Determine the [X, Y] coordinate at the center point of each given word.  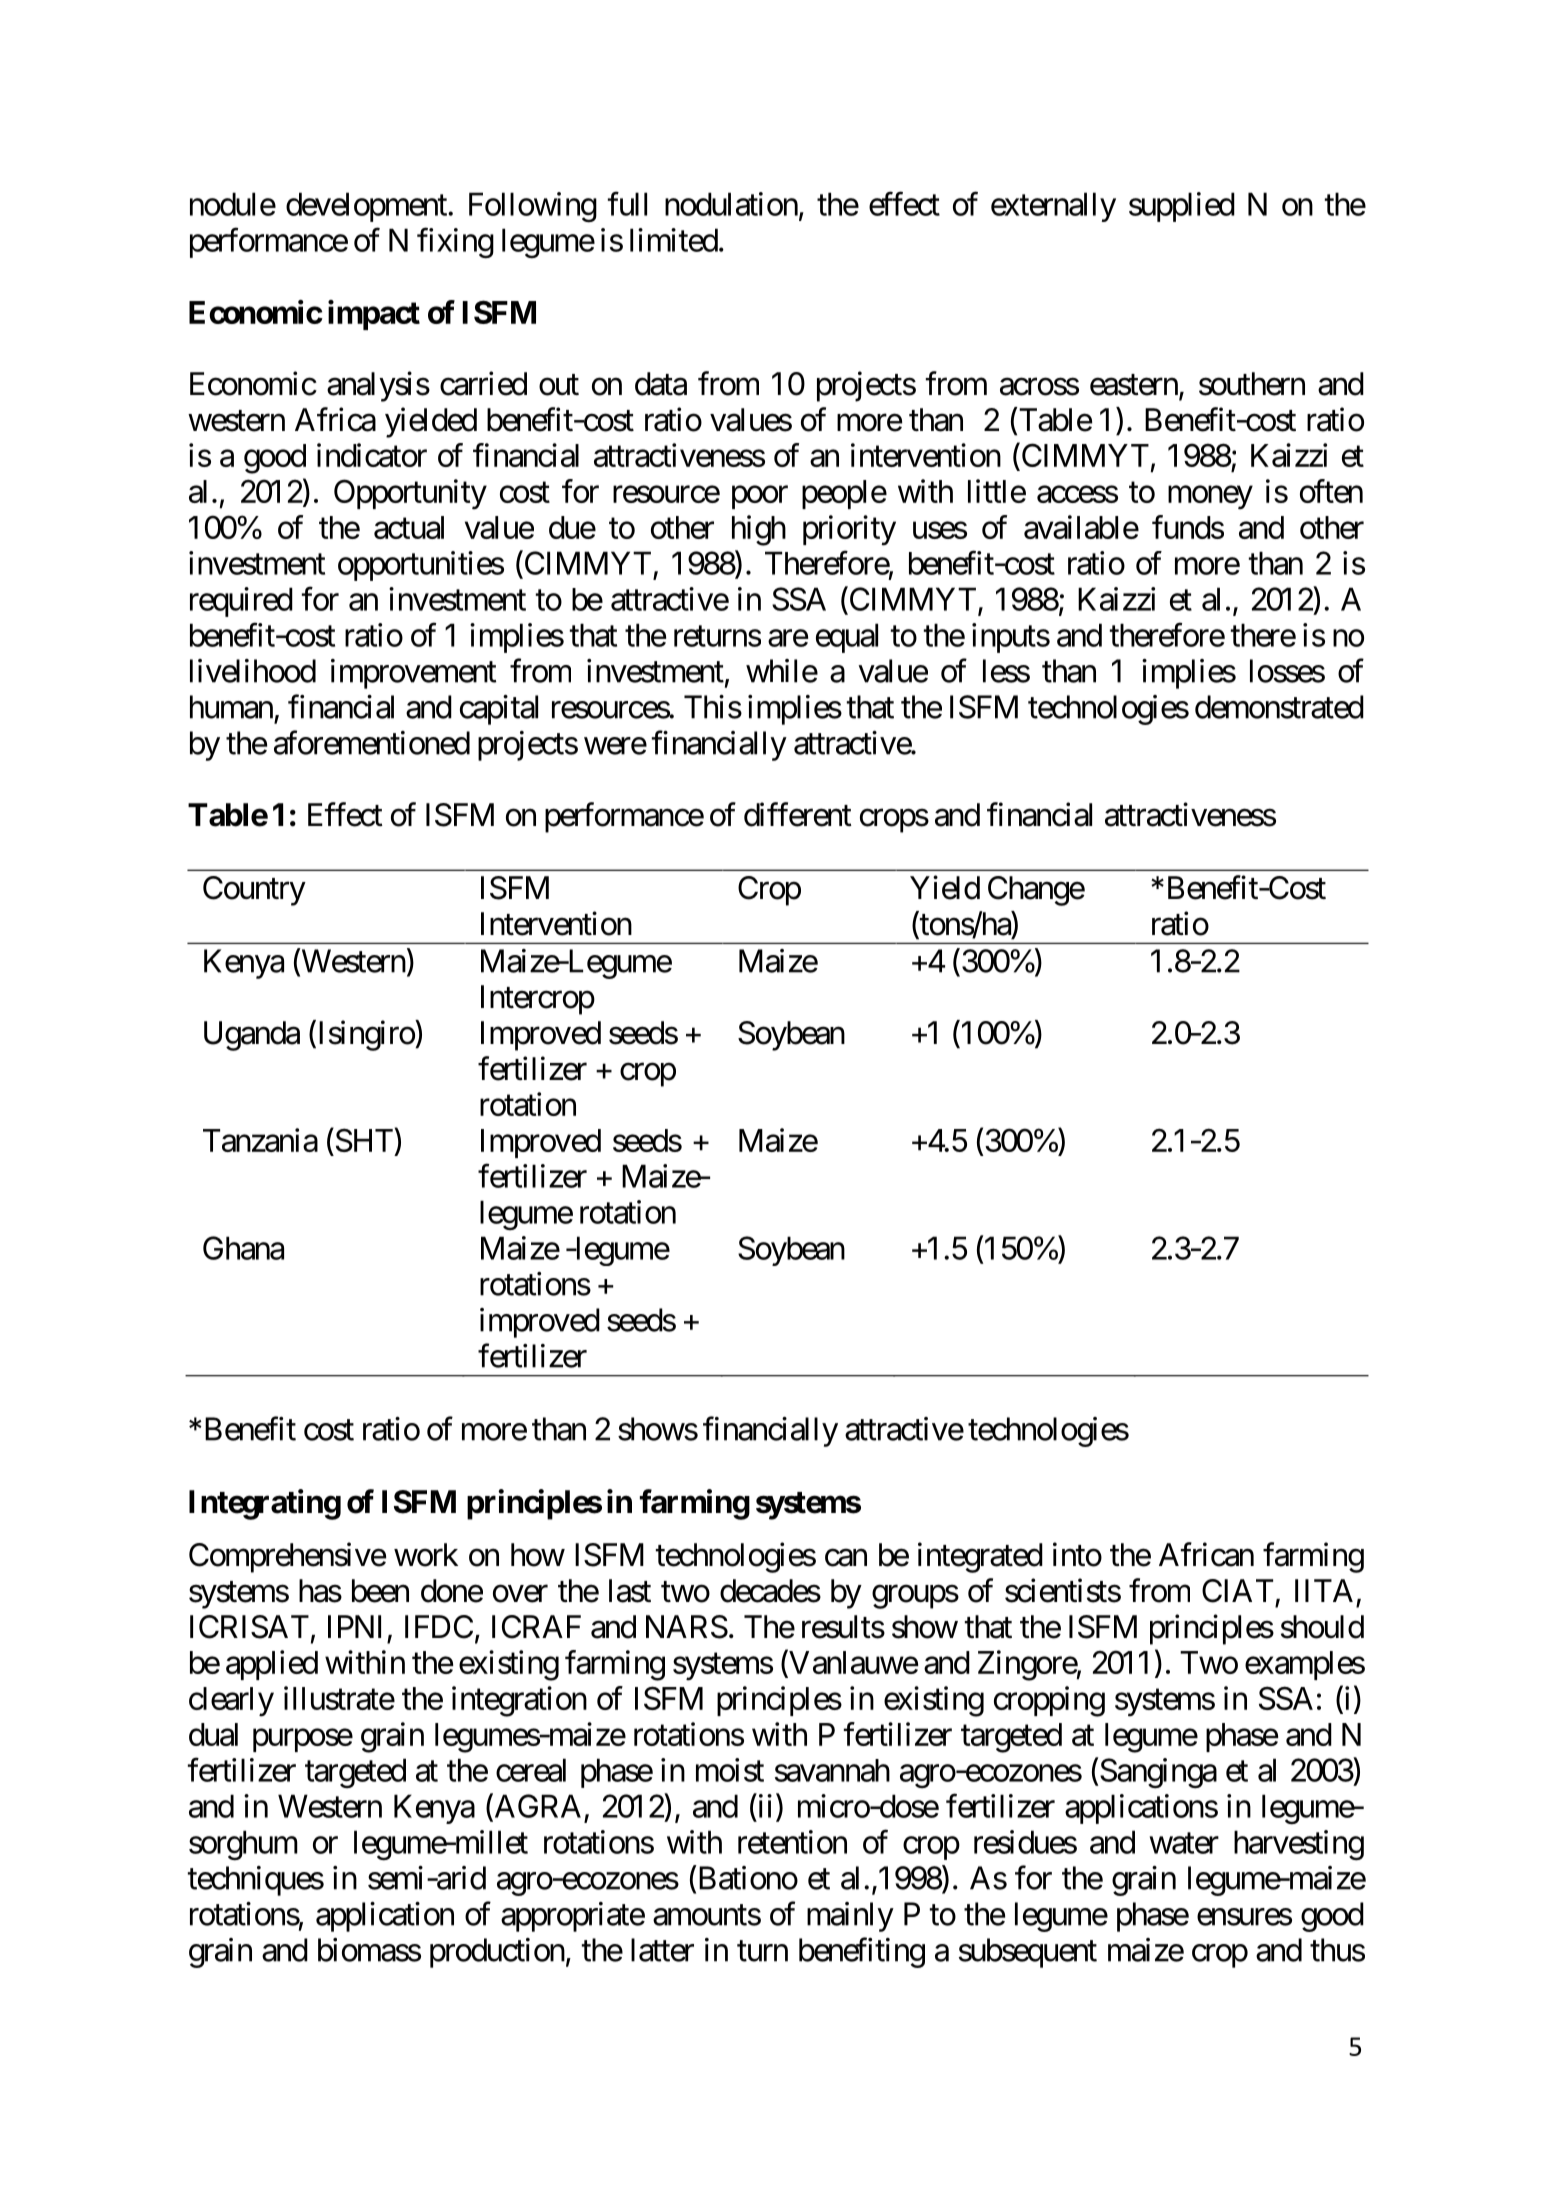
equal [847, 638]
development [367, 207]
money [1210, 498]
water [1184, 1843]
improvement [413, 674]
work [426, 1555]
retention [792, 1842]
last [630, 1591]
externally [1053, 207]
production [497, 1953]
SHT [363, 1140]
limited [674, 240]
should [1322, 1627]
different [798, 814]
